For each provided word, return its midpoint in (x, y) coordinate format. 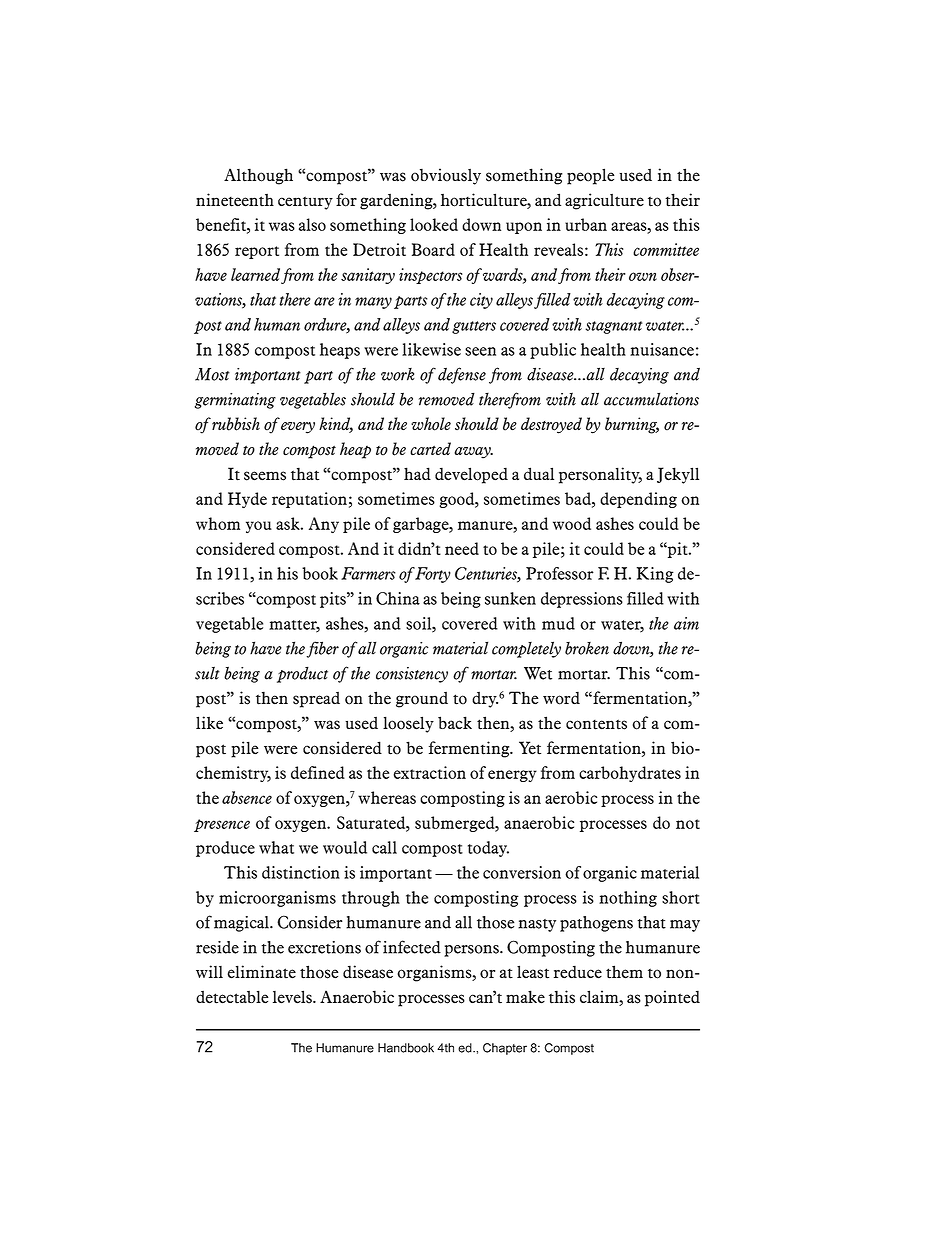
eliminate (262, 972)
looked (434, 224)
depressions (582, 600)
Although (258, 176)
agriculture (604, 201)
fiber (322, 649)
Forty (433, 575)
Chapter (505, 1049)
